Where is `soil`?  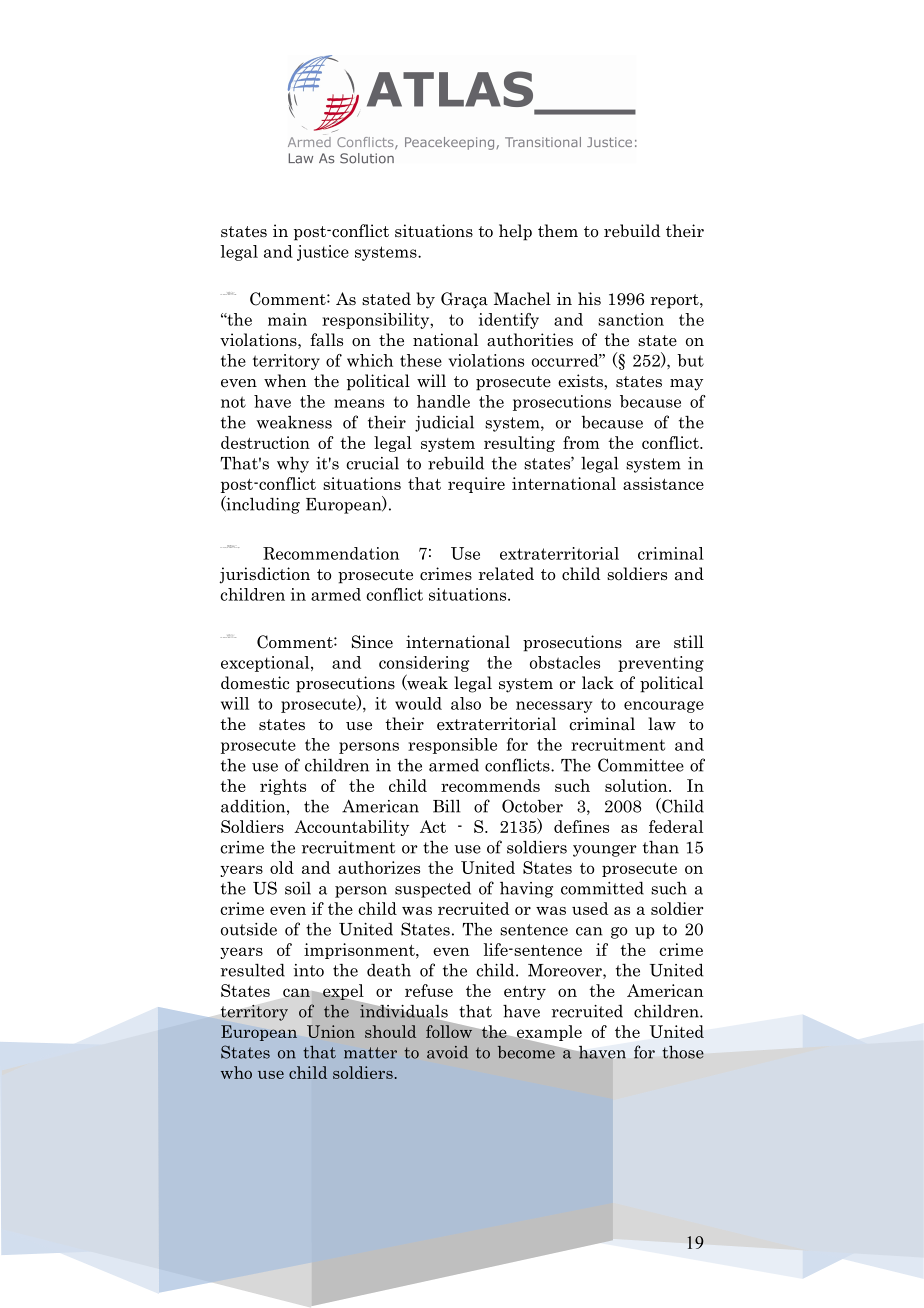
soil is located at coordinates (298, 888).
